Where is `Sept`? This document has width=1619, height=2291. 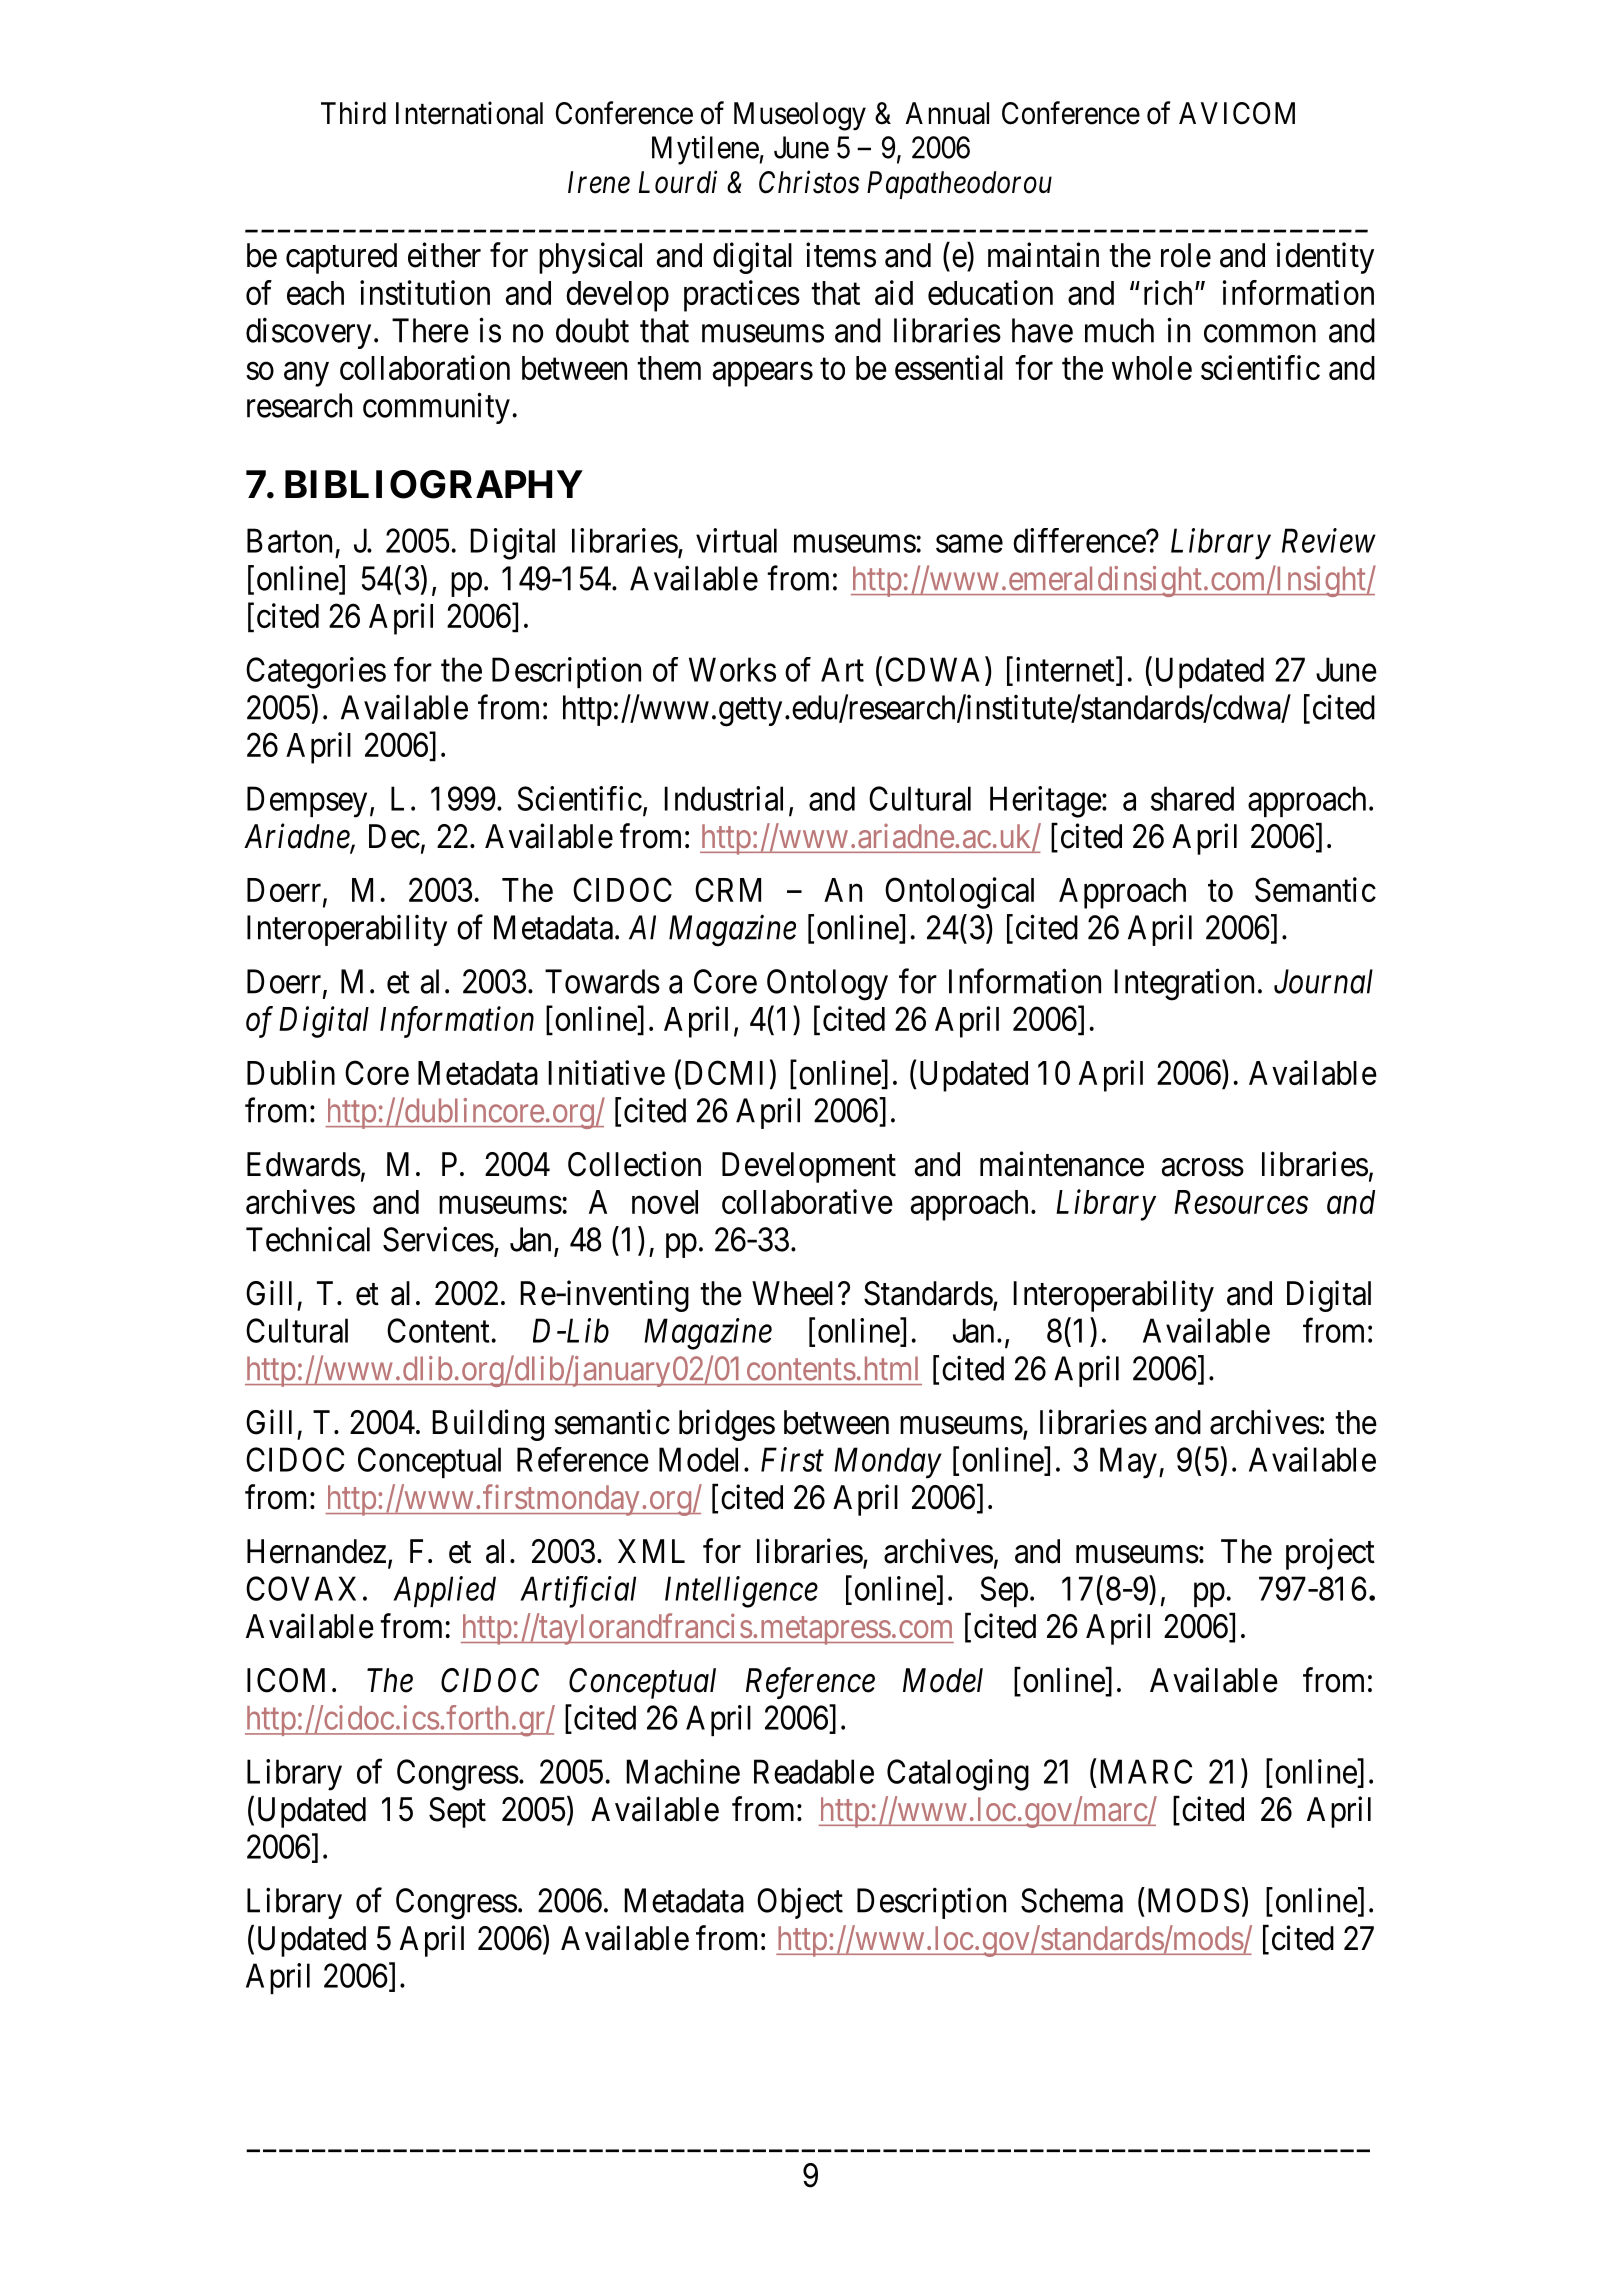 Sept is located at coordinates (457, 1812).
